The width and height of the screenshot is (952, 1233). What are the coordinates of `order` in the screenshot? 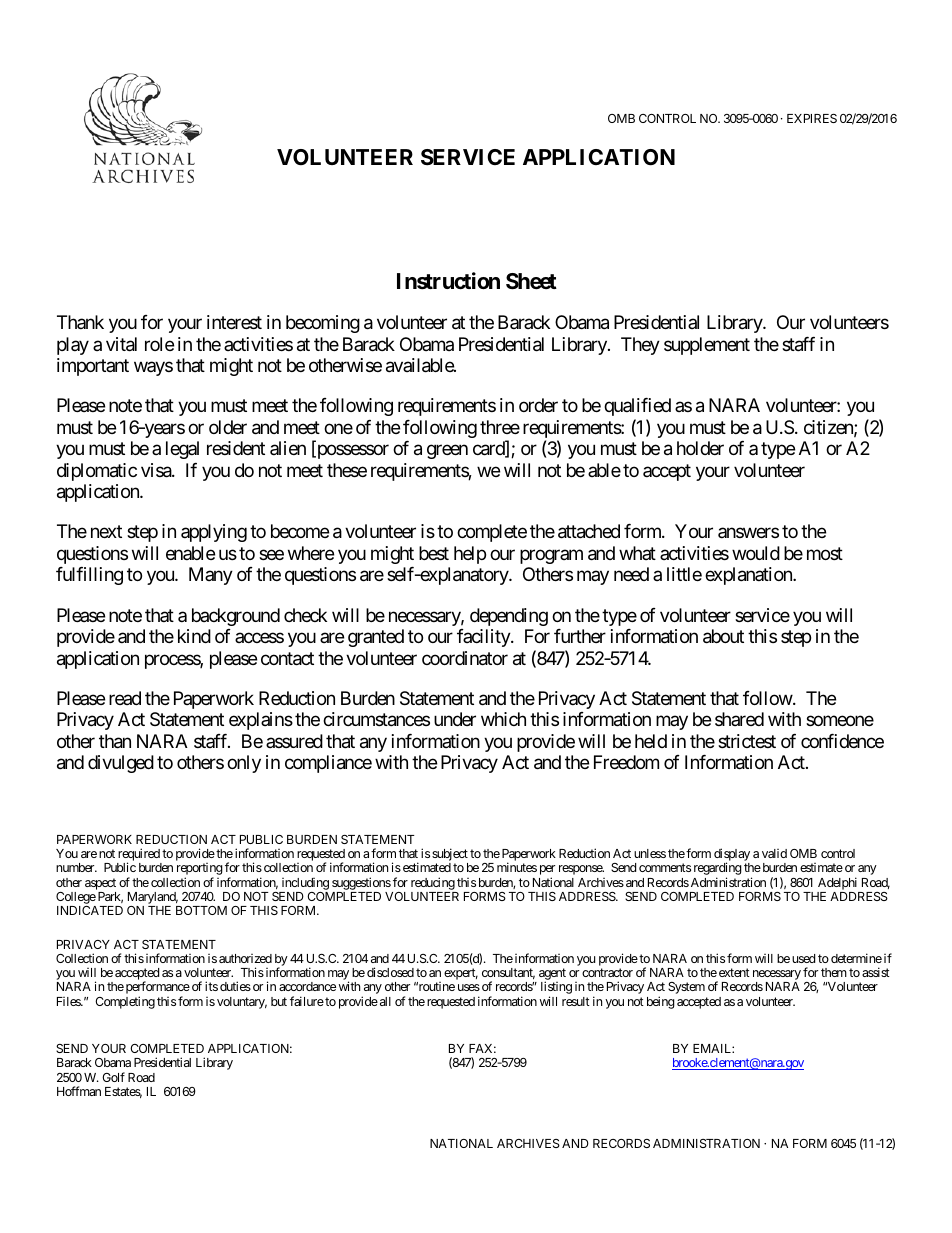 It's located at (538, 405).
